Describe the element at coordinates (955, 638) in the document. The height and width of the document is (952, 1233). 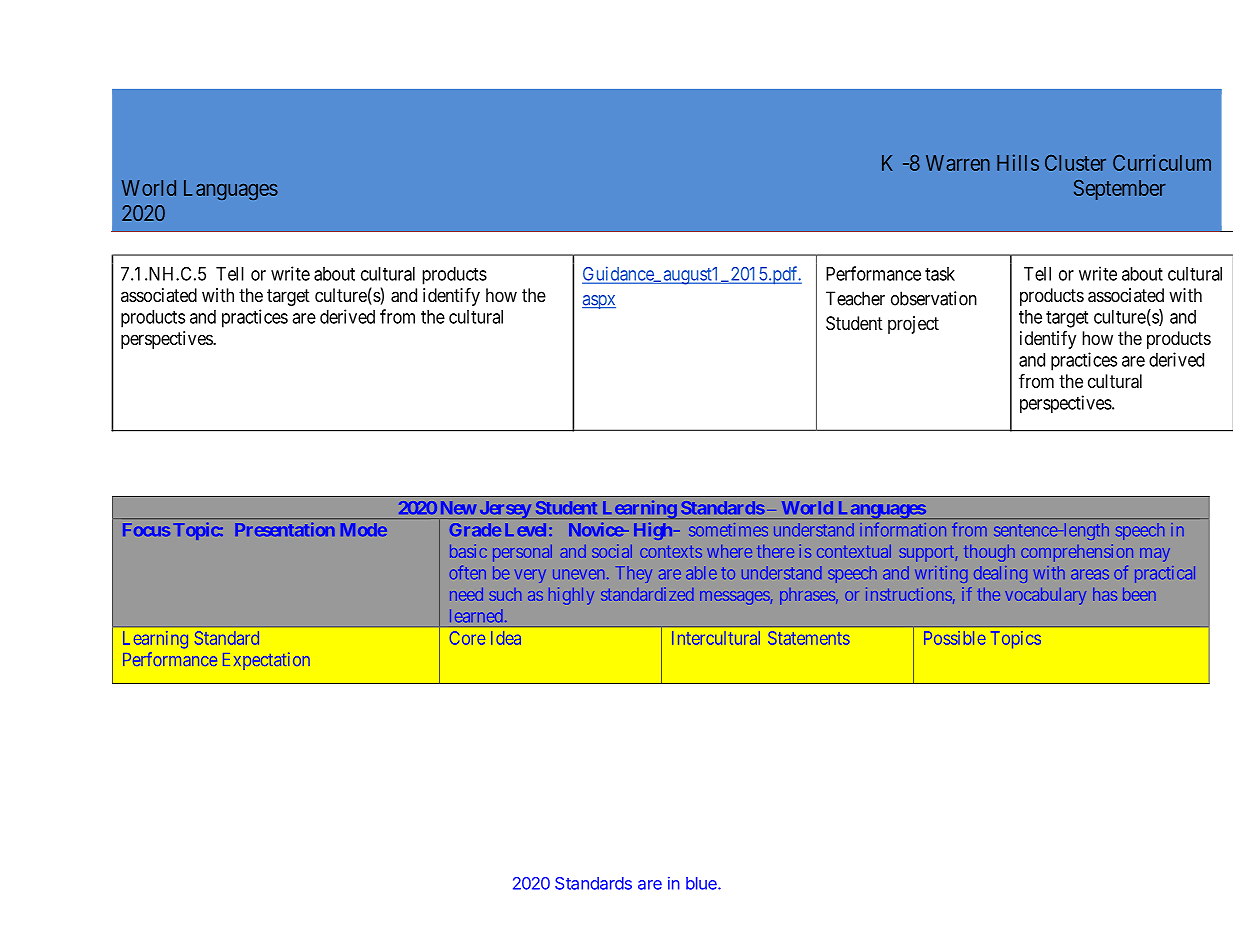
I see `Possible` at that location.
